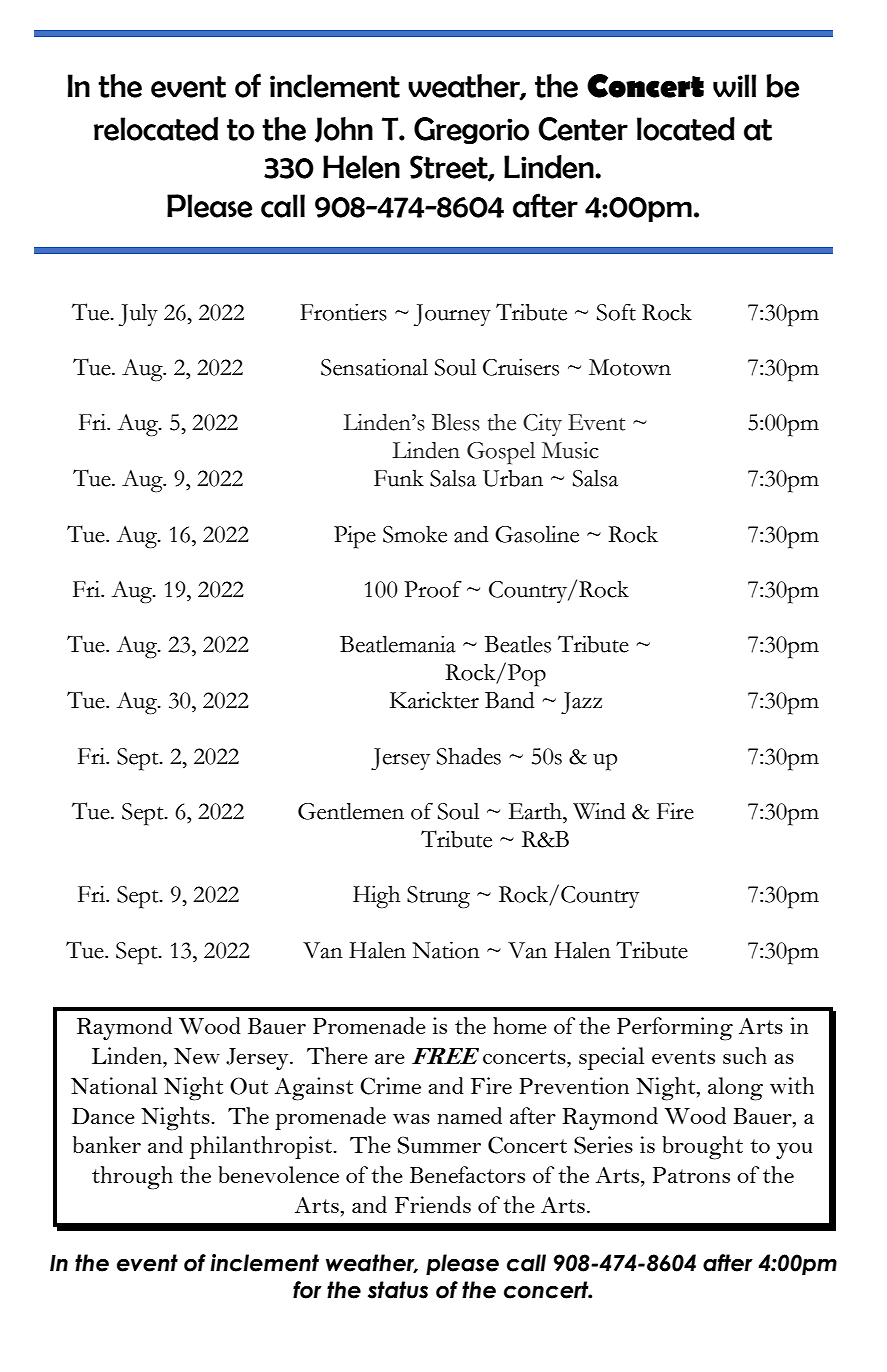  Describe the element at coordinates (452, 315) in the screenshot. I see `Journey` at that location.
